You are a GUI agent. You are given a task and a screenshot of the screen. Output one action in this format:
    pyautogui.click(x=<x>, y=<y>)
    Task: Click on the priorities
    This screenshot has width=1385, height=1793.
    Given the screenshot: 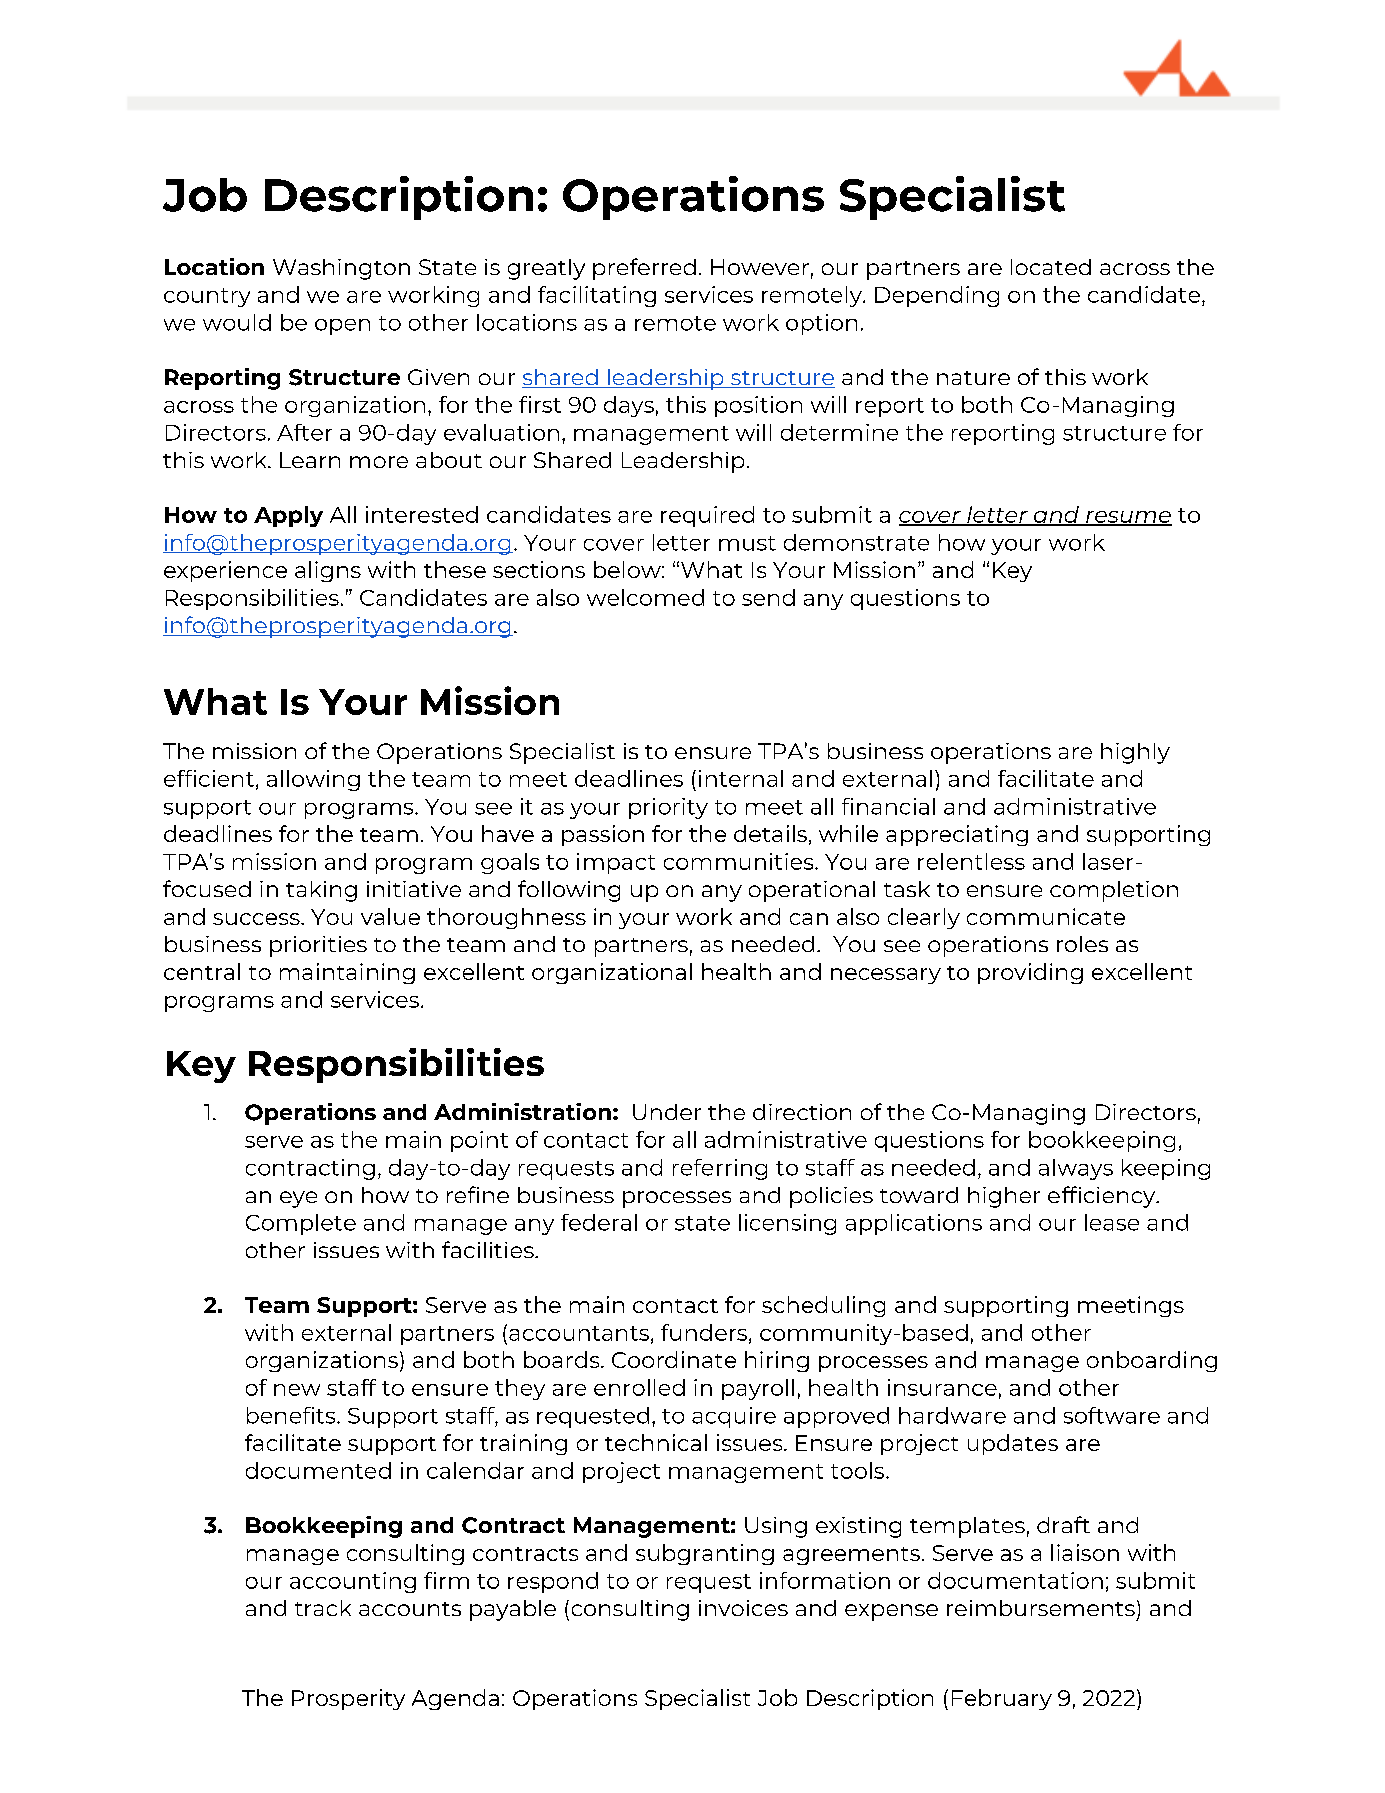 What is the action you would take?
    pyautogui.click(x=318, y=946)
